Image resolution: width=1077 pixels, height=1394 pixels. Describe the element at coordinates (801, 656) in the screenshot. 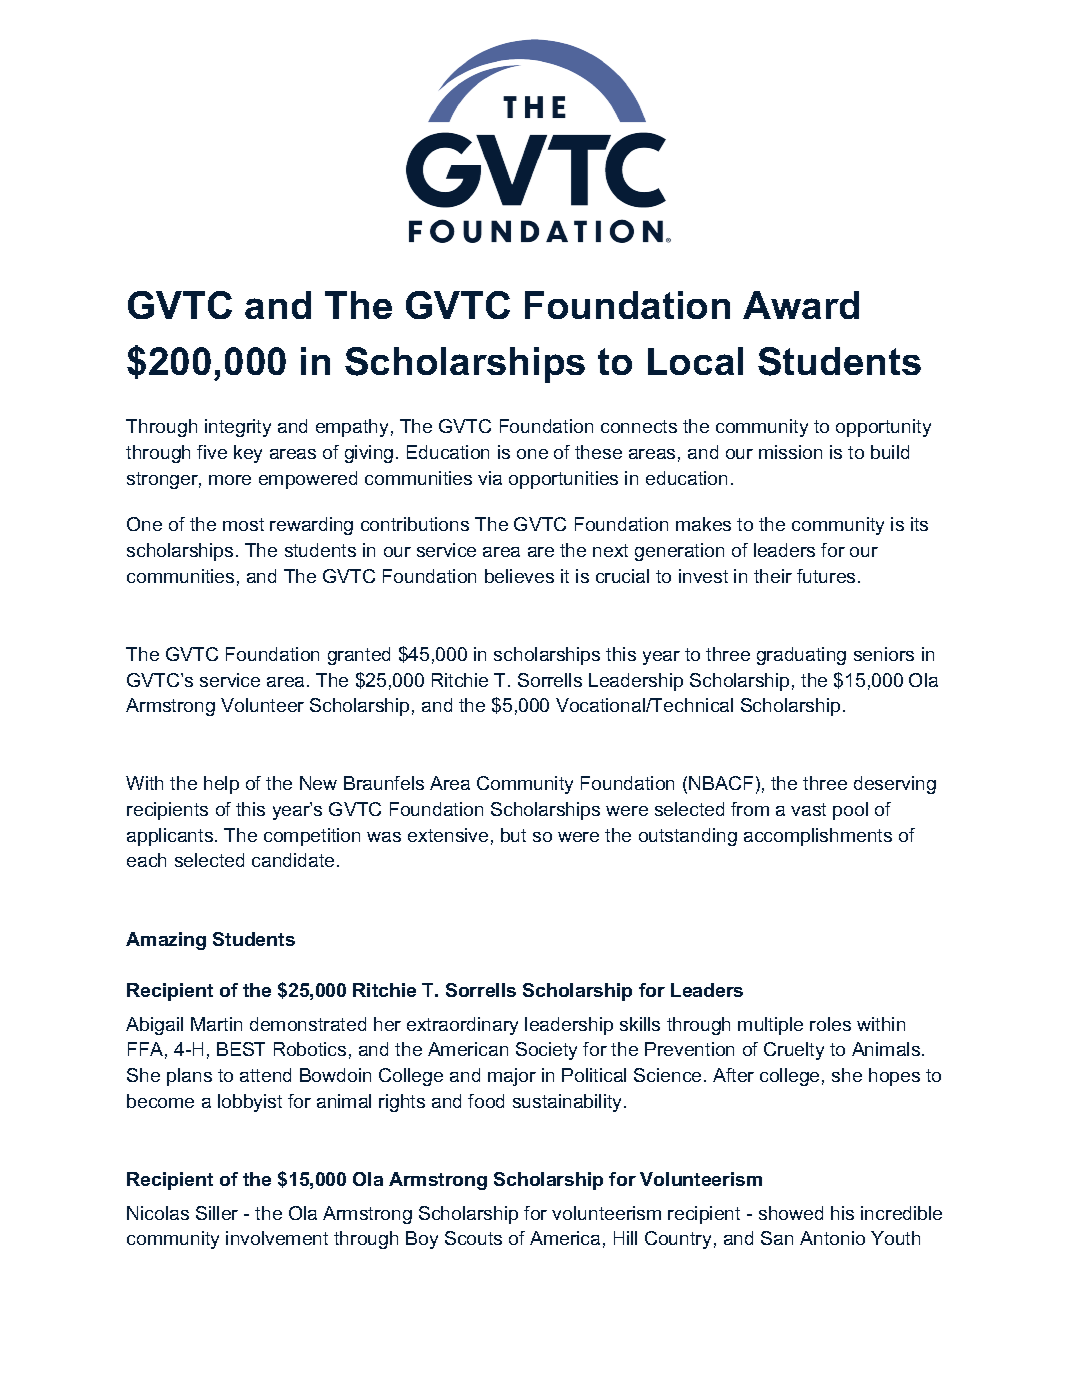

I see `graduating` at that location.
